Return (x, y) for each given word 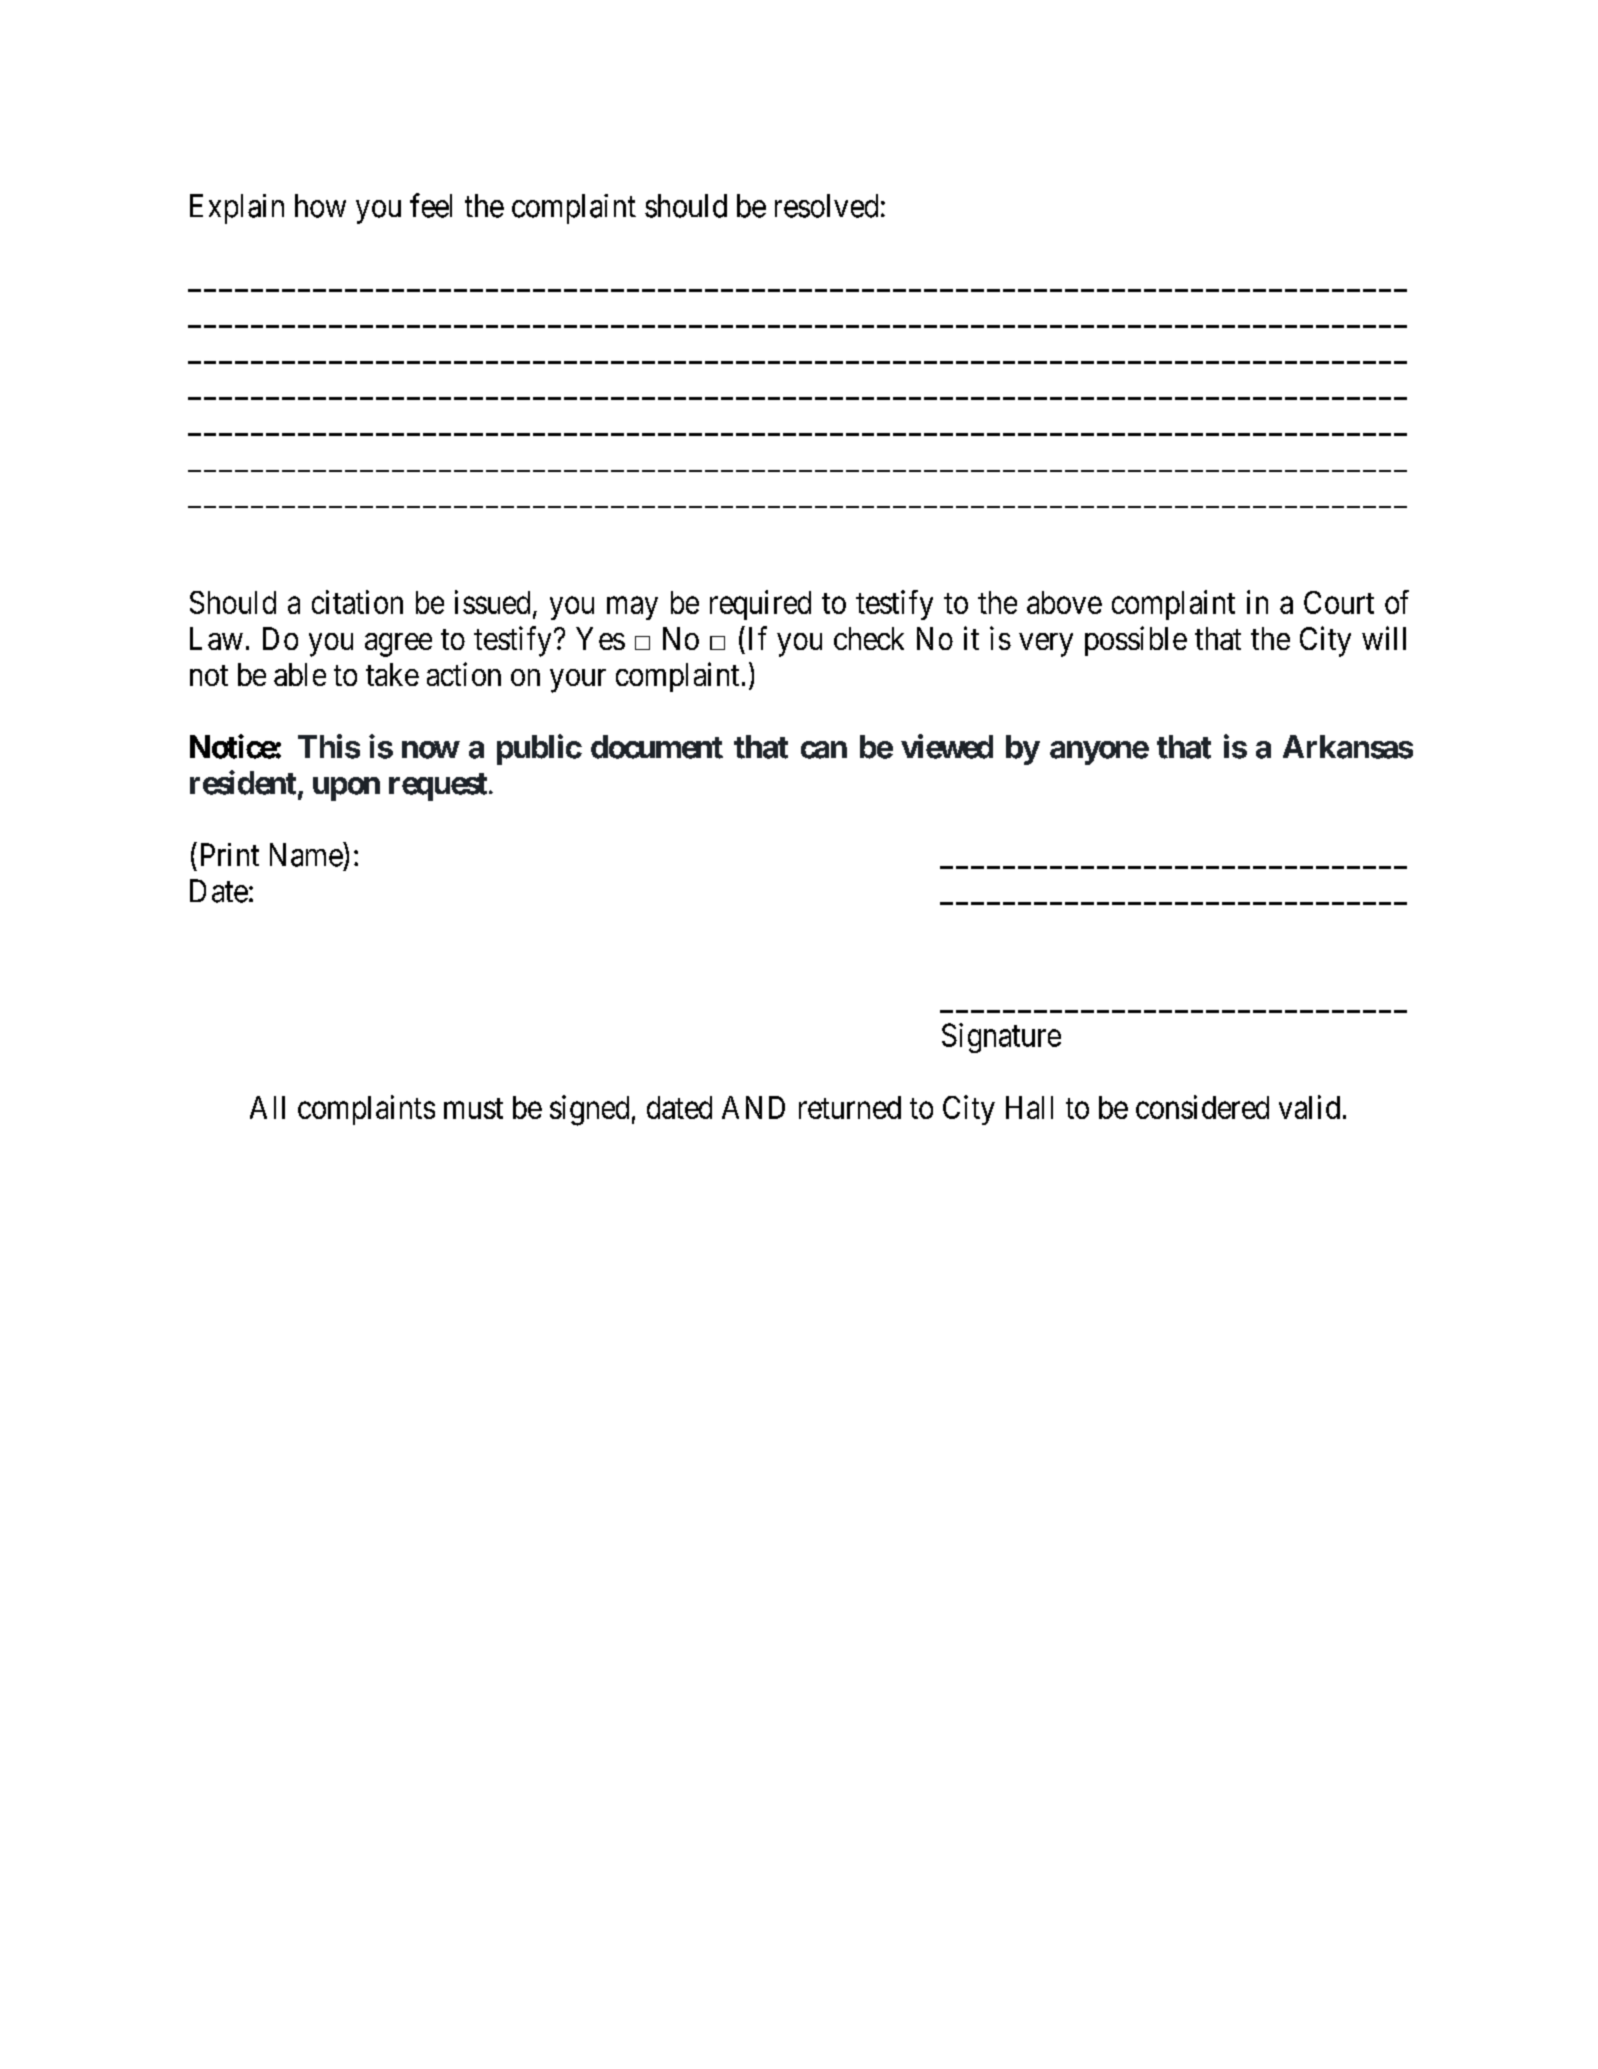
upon (346, 789)
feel (431, 205)
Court (1339, 602)
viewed (947, 746)
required (760, 605)
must (473, 1108)
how (320, 206)
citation (357, 602)
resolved (826, 206)
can (824, 750)
